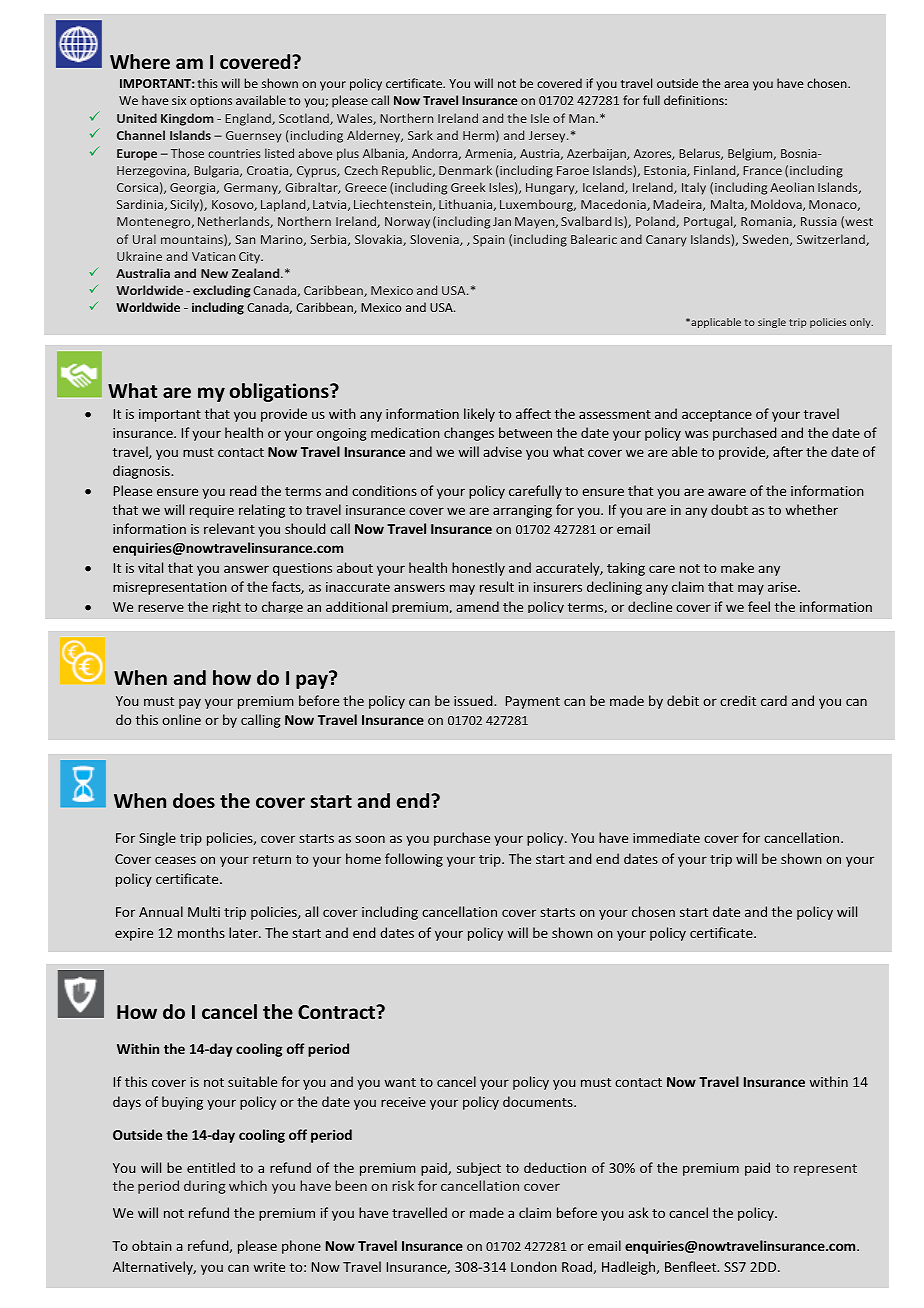 This image has width=924, height=1308. Describe the element at coordinates (175, 860) in the image. I see `ceases` at that location.
